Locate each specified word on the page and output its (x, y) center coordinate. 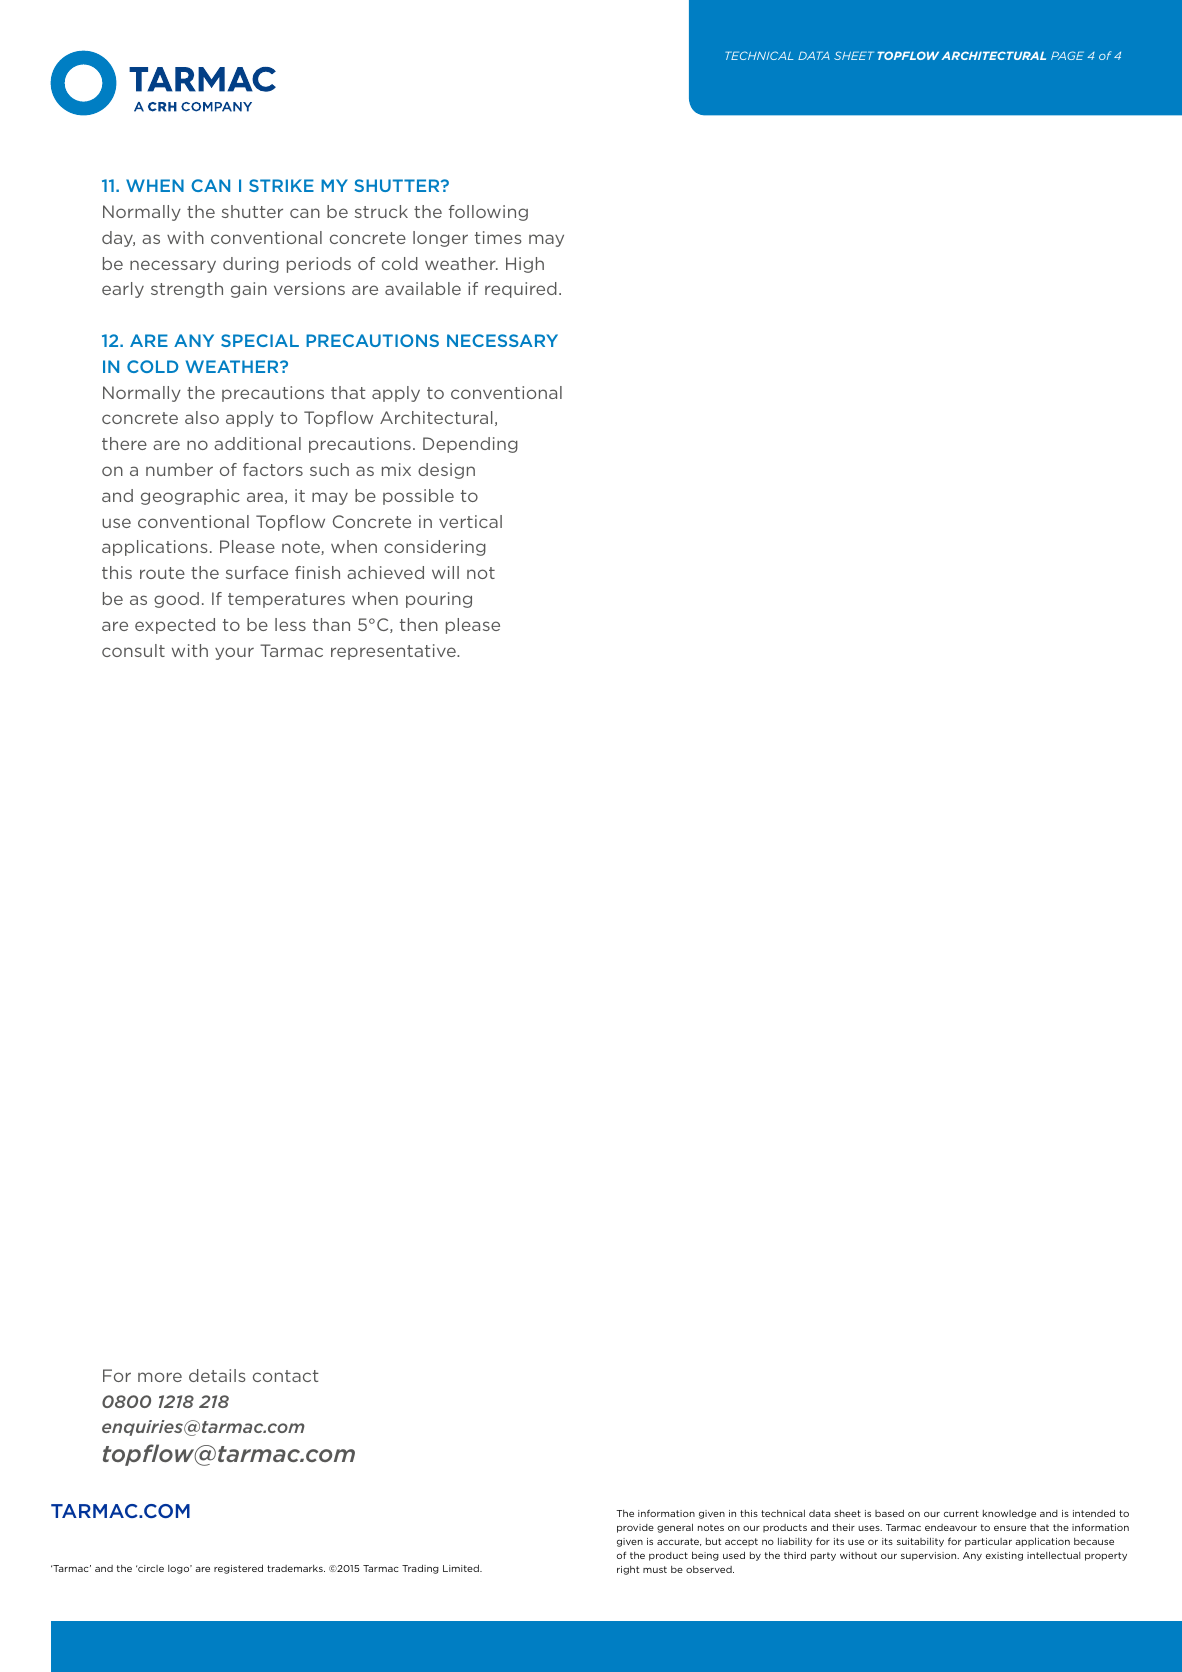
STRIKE (281, 185)
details (217, 1375)
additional (257, 443)
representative (394, 652)
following (488, 213)
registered (238, 1569)
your (234, 653)
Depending (470, 445)
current (961, 1513)
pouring (439, 600)
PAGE (1067, 55)
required (521, 290)
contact (286, 1376)
